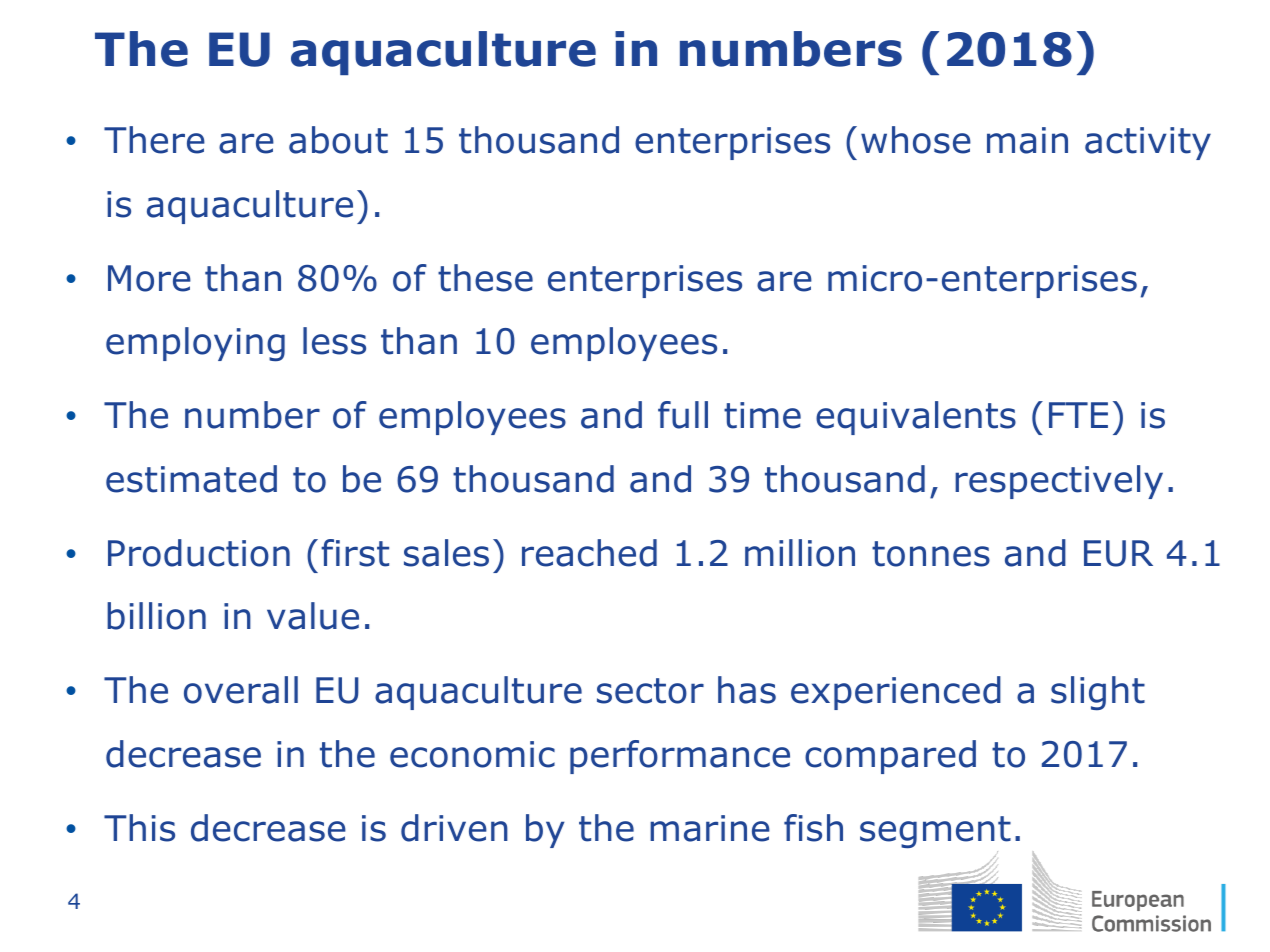 Image resolution: width=1270 pixels, height=952 pixels. What do you see at coordinates (139, 828) in the screenshot?
I see `This` at bounding box center [139, 828].
